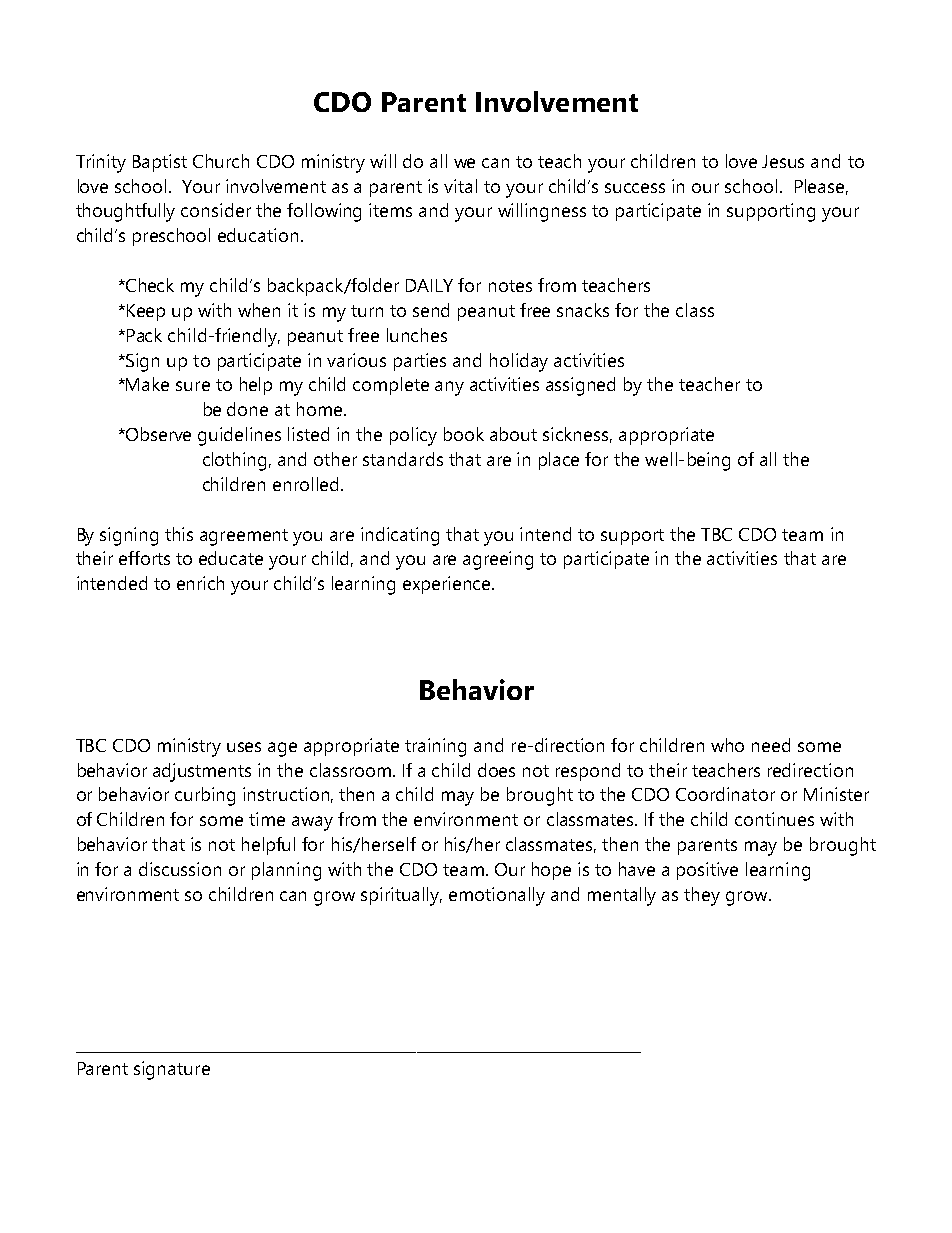  I want to click on Jesus, so click(783, 161).
